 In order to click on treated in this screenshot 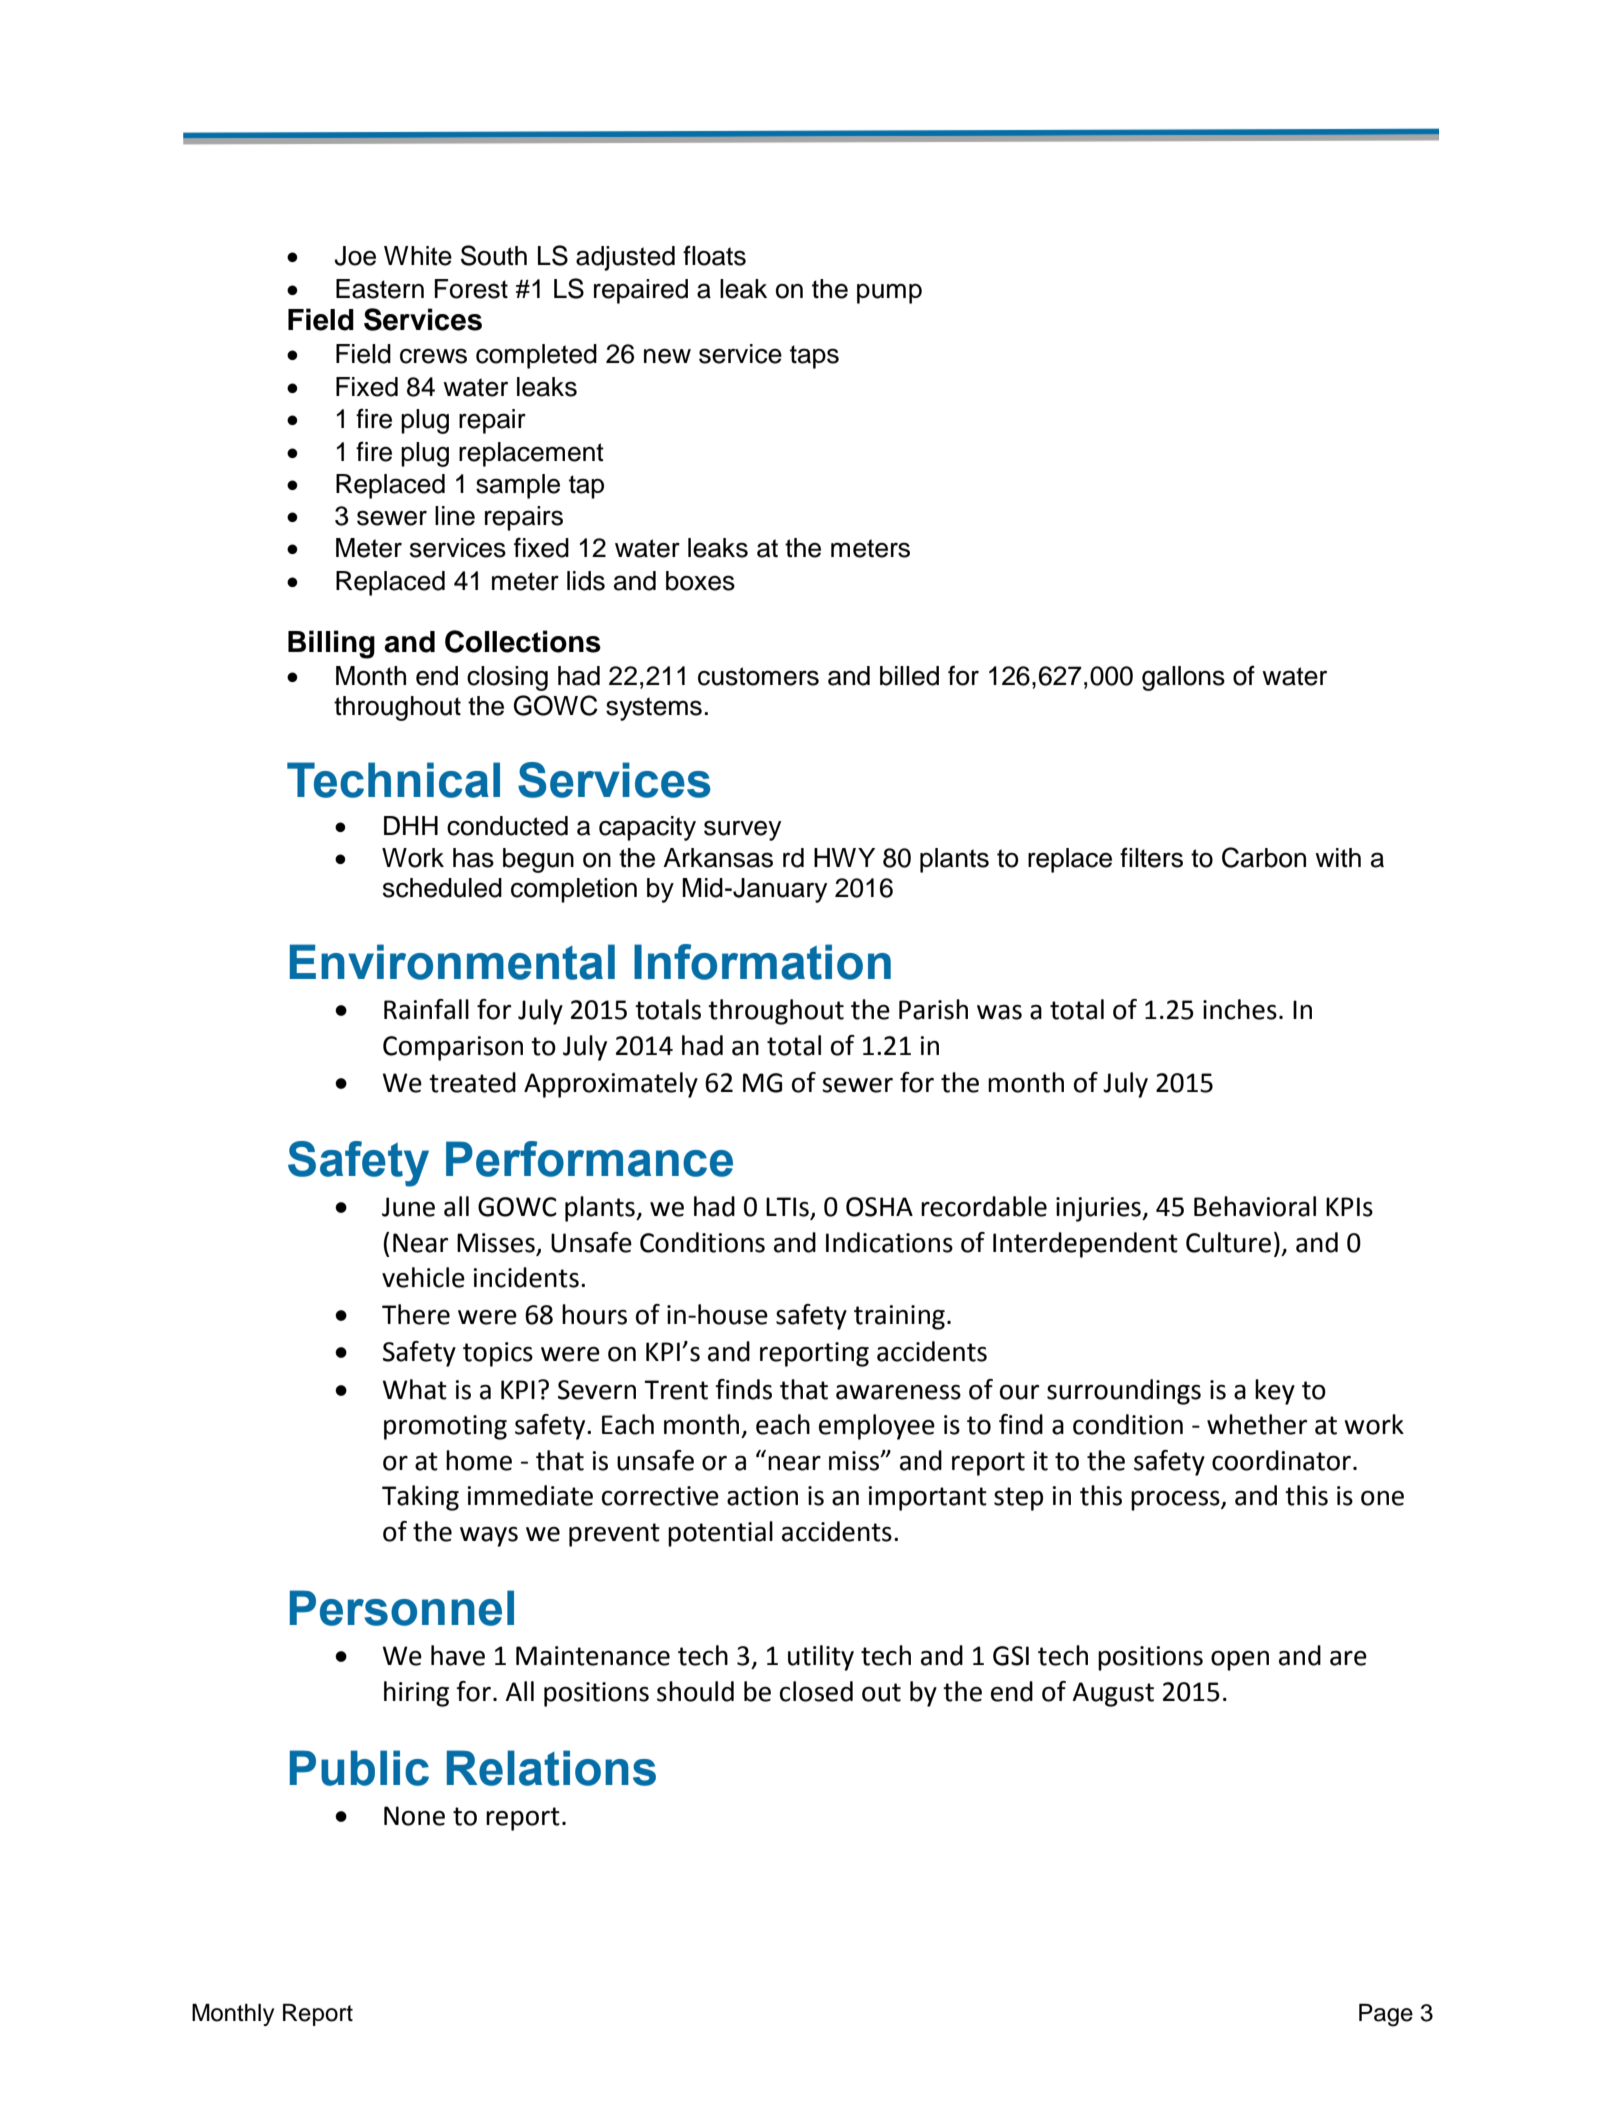, I will do `click(472, 1082)`.
